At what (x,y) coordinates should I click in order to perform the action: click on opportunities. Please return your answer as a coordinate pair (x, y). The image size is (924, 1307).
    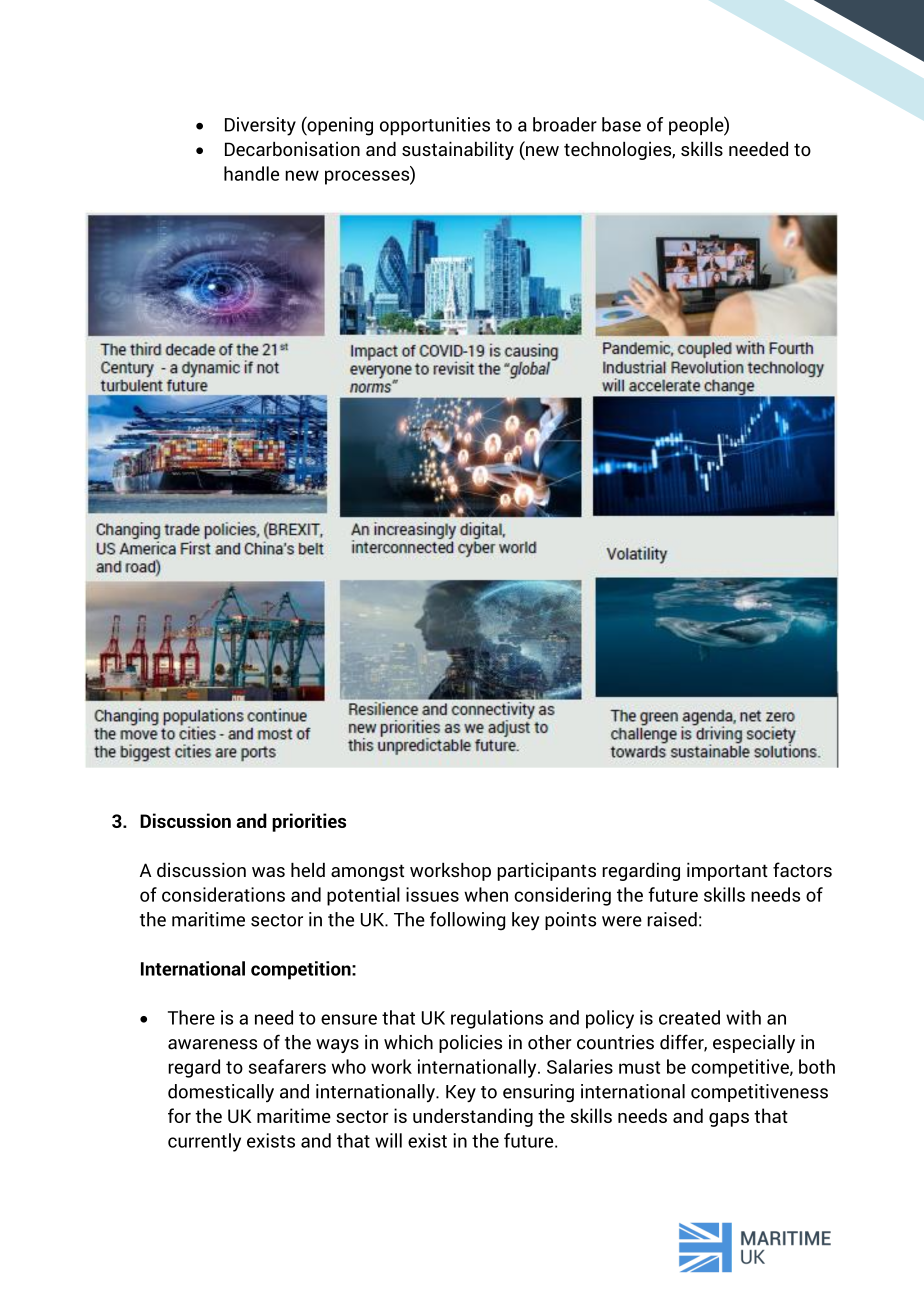
    Looking at the image, I should click on (435, 126).
